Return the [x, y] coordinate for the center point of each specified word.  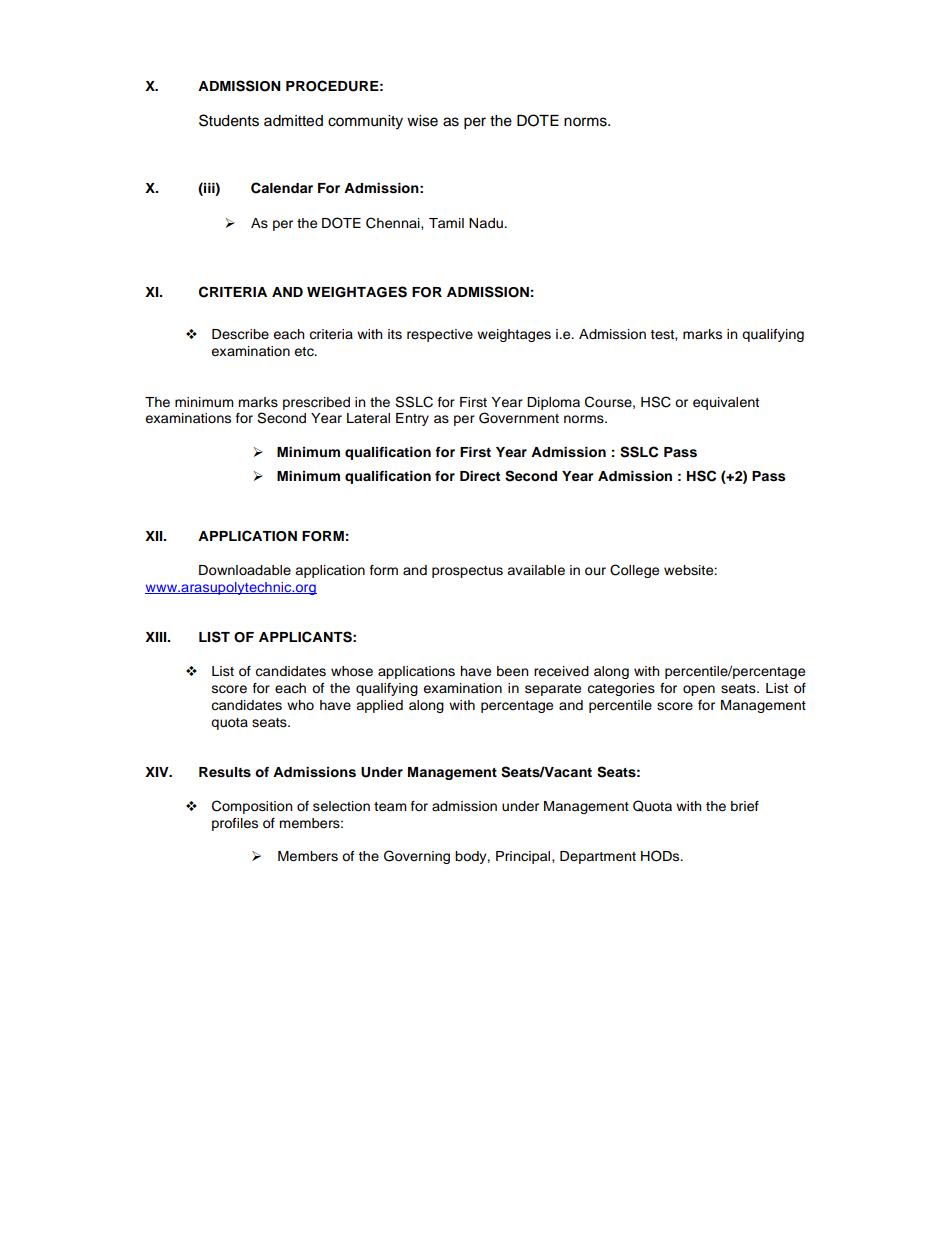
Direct [480, 476]
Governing [417, 857]
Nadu [487, 223]
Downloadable [245, 570]
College [634, 571]
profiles [235, 824]
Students [229, 120]
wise [422, 121]
